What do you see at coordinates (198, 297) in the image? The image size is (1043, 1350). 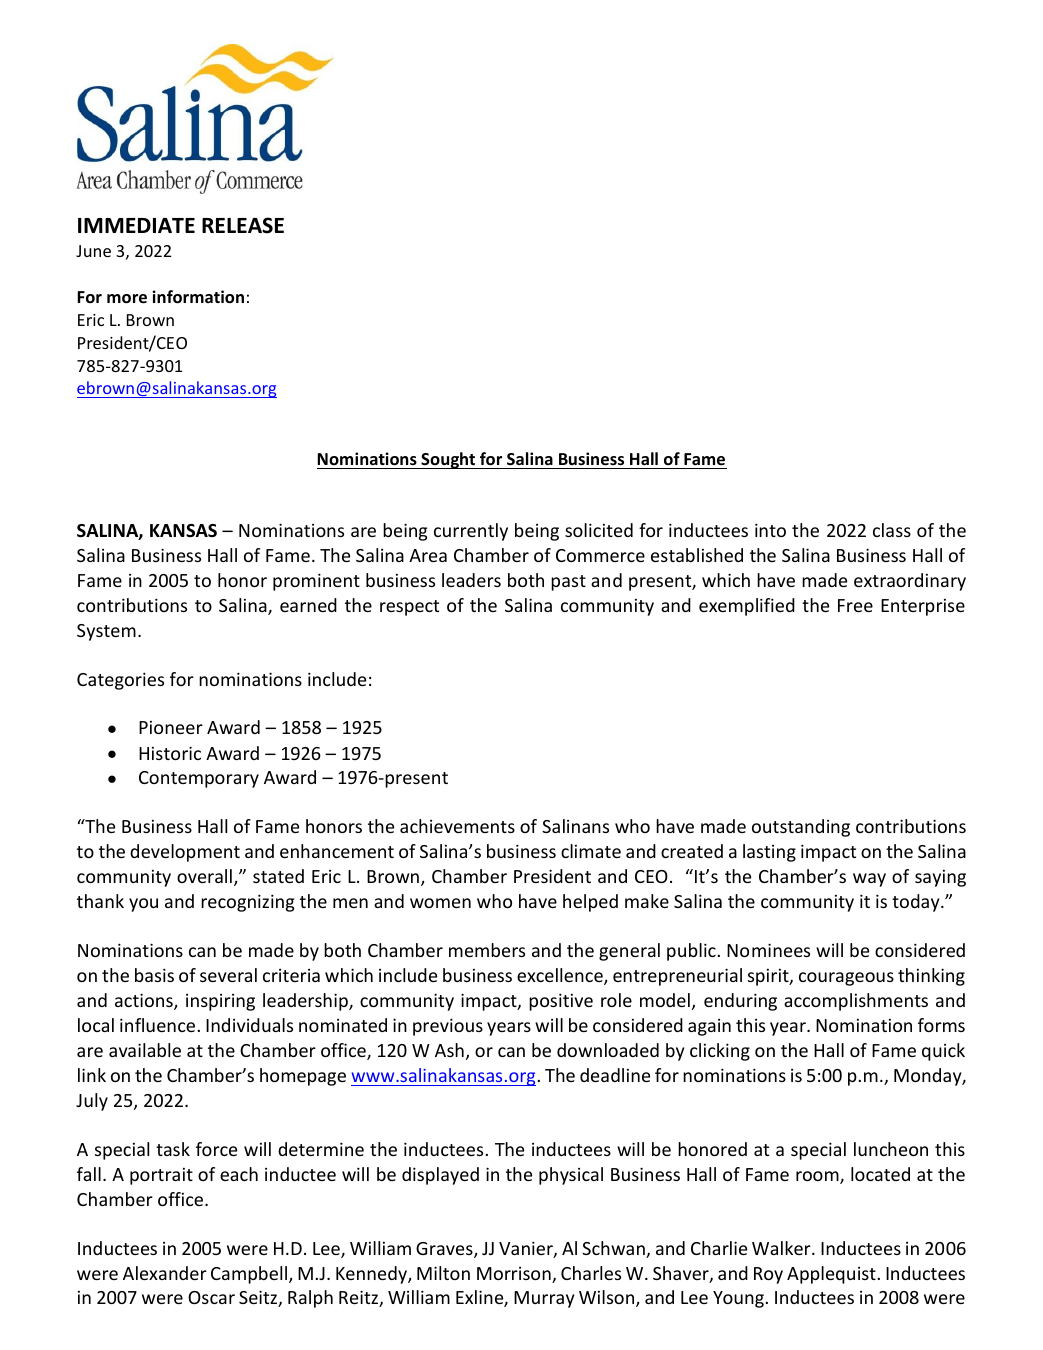 I see `information` at bounding box center [198, 297].
